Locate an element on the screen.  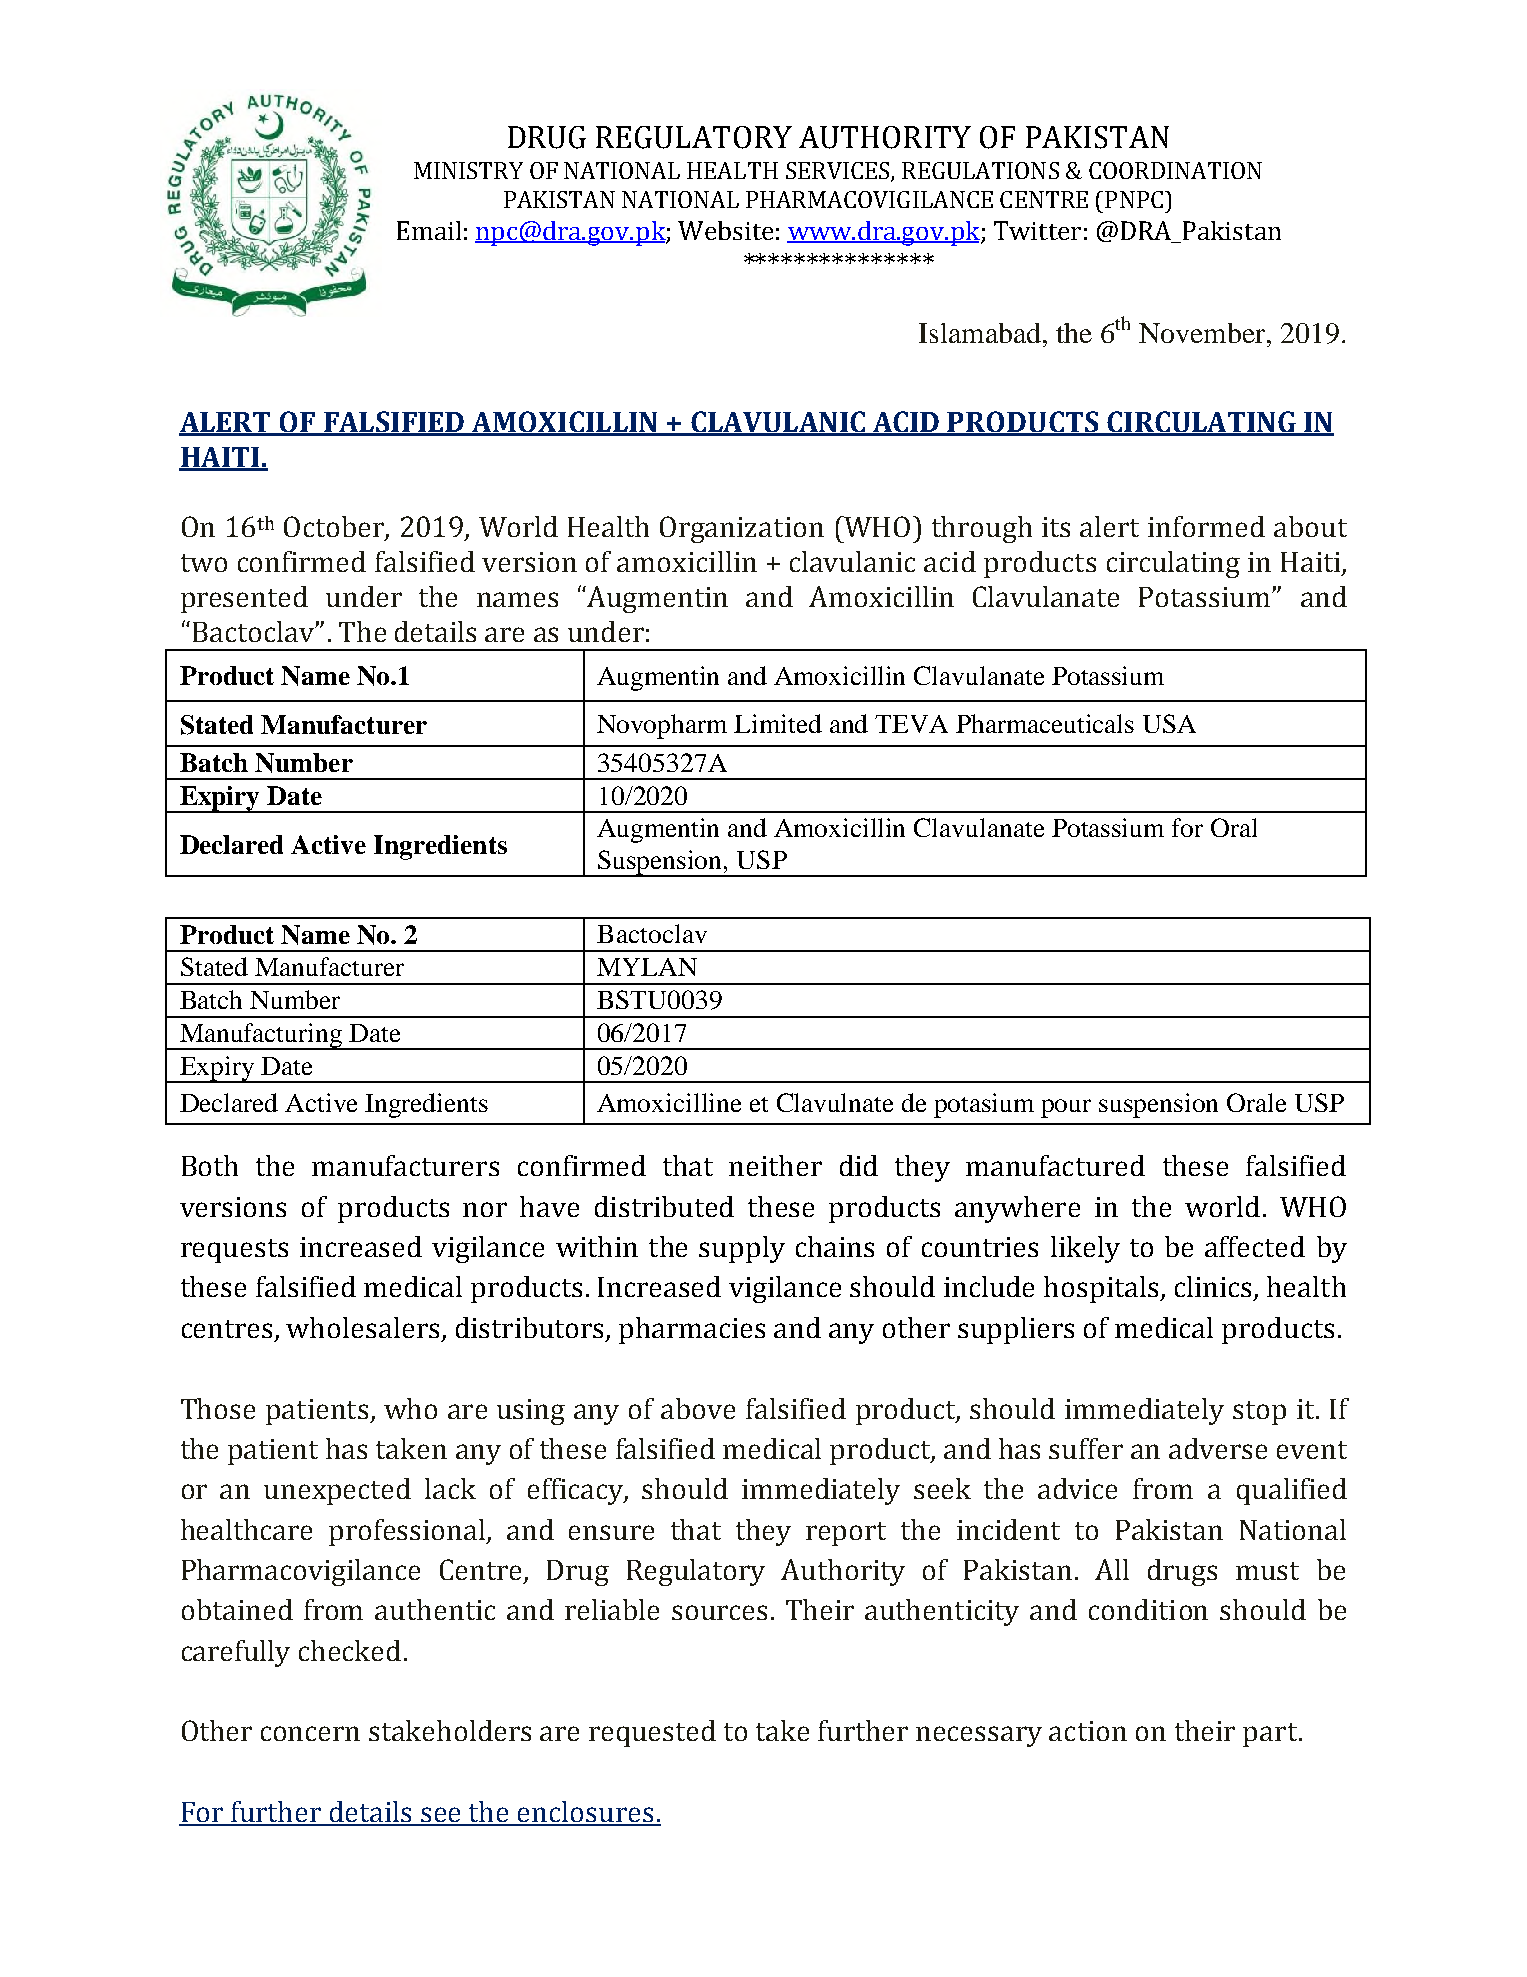
pour is located at coordinates (1066, 1108).
